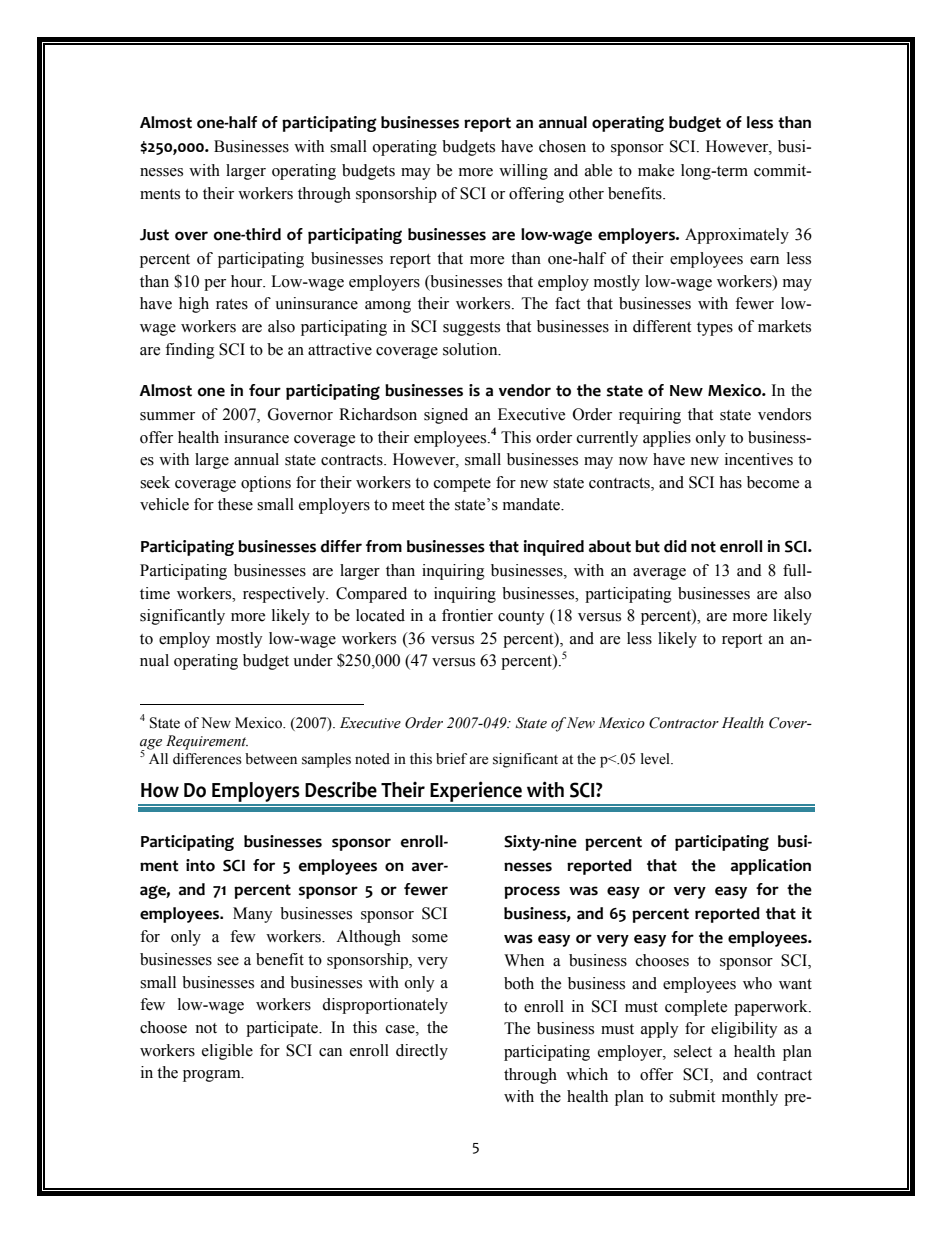 Image resolution: width=952 pixels, height=1233 pixels. What do you see at coordinates (656, 170) in the screenshot?
I see `make` at bounding box center [656, 170].
